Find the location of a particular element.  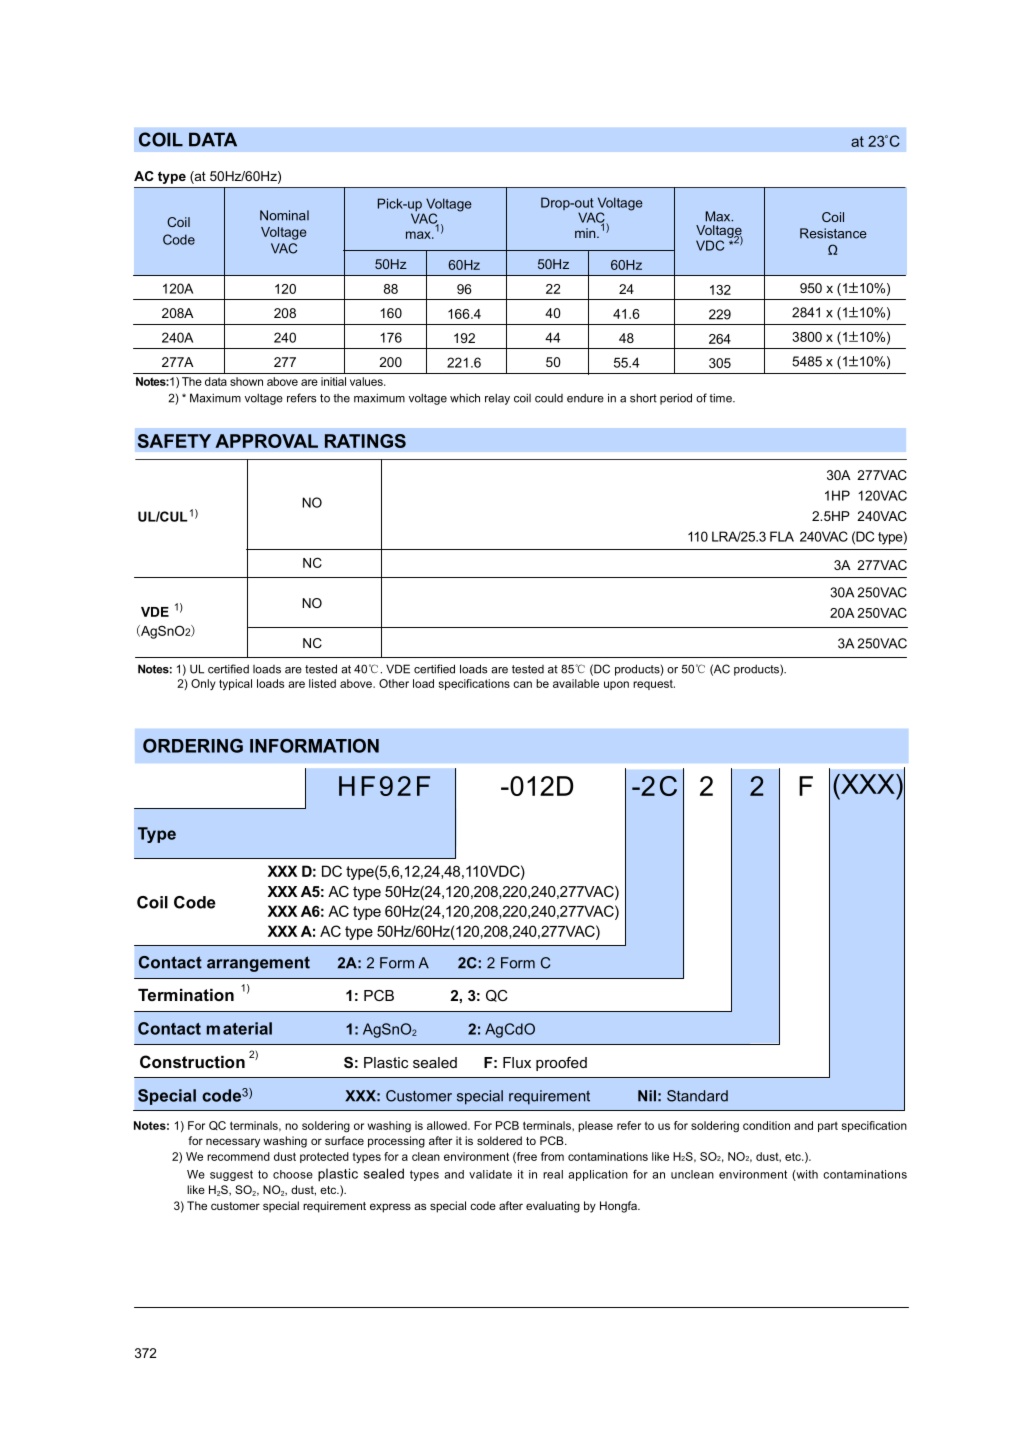

Nominal is located at coordinates (284, 215).
